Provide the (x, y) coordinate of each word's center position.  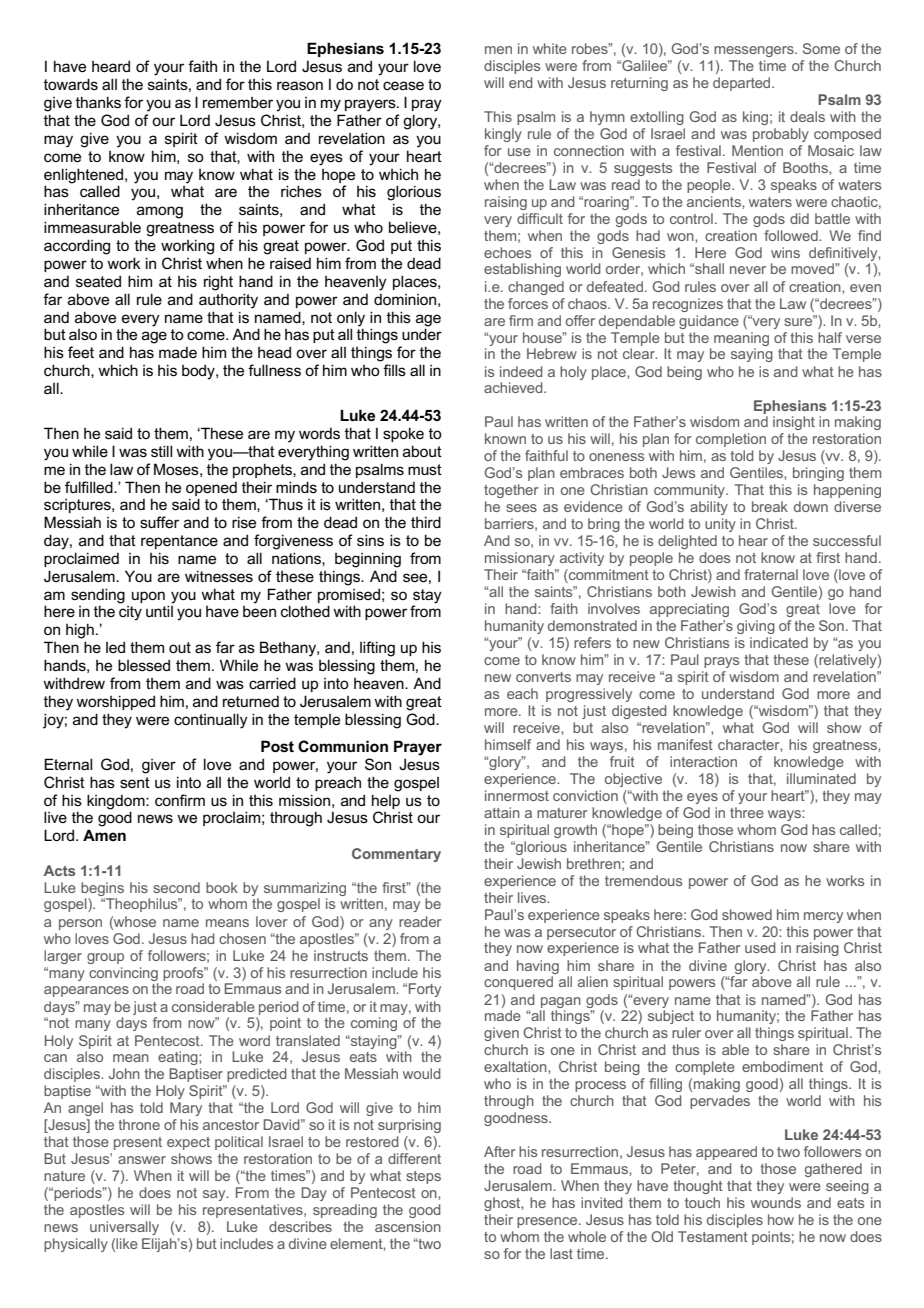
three (747, 812)
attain (502, 812)
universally (124, 1228)
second (176, 887)
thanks (98, 102)
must (425, 469)
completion (731, 440)
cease (403, 85)
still (161, 451)
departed (743, 84)
